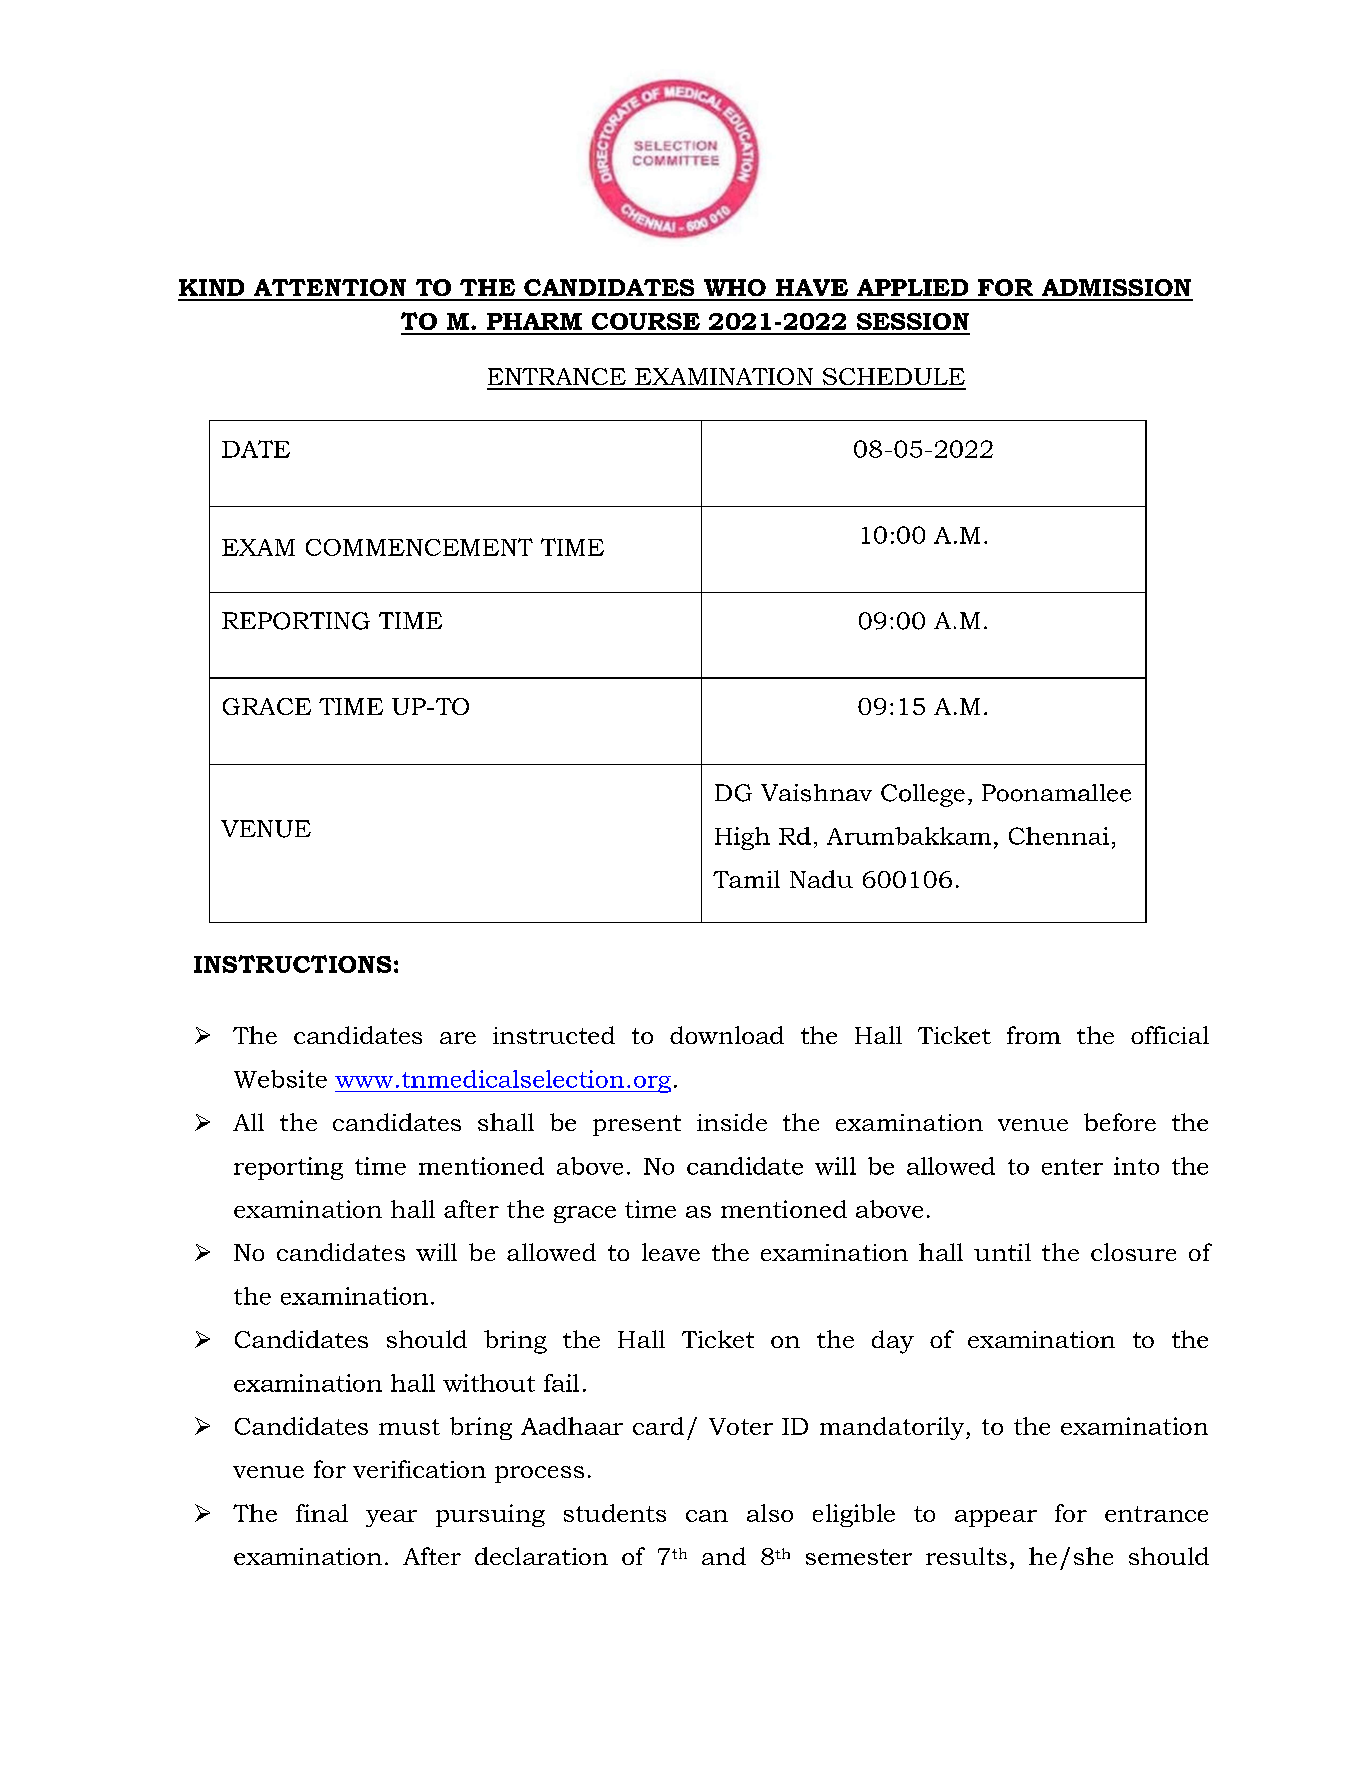 The width and height of the screenshot is (1371, 1775). Describe the element at coordinates (646, 321) in the screenshot. I see `COURSE` at that location.
